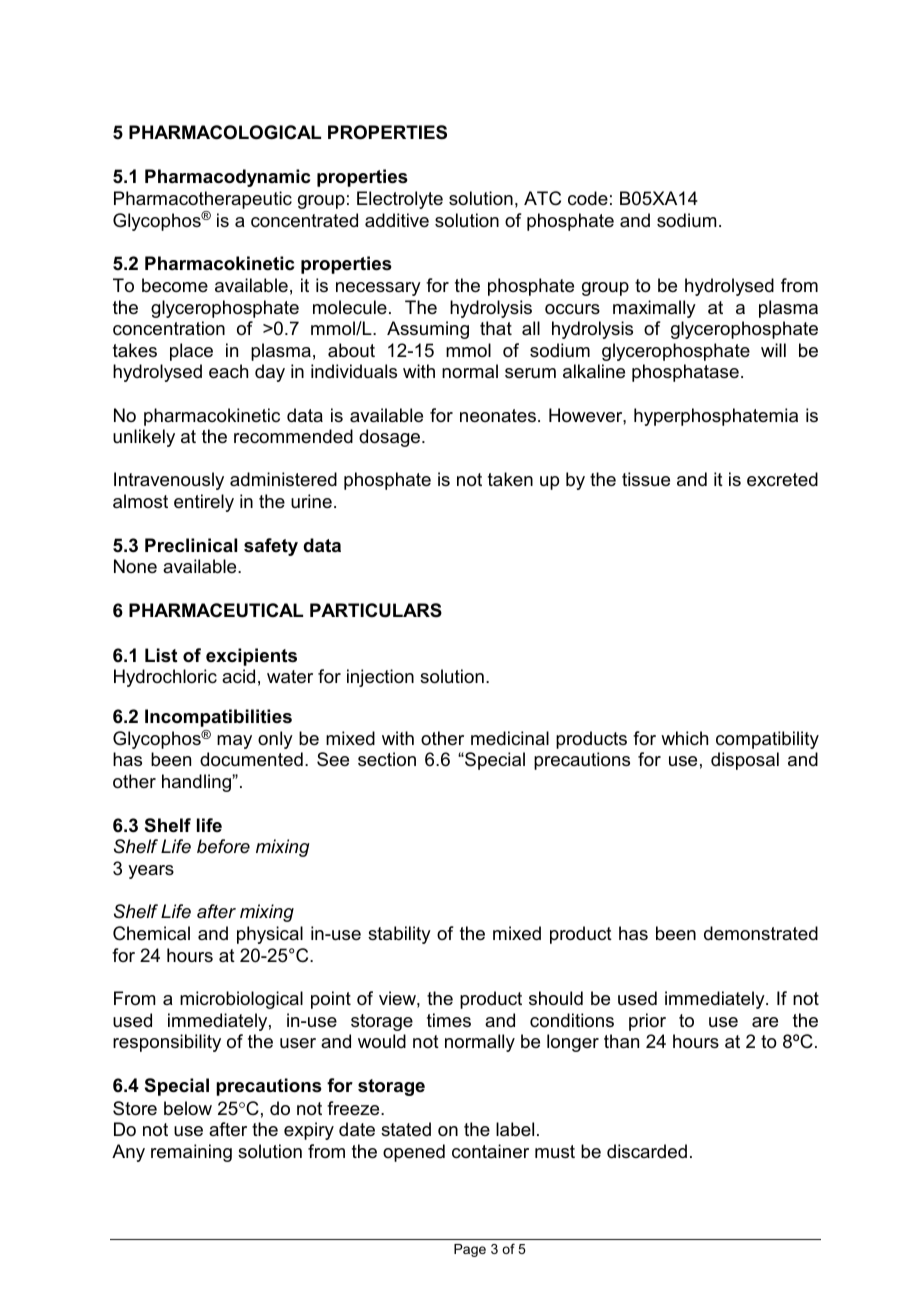 The width and height of the page is (924, 1315). I want to click on Pharmacodynamic, so click(227, 178).
